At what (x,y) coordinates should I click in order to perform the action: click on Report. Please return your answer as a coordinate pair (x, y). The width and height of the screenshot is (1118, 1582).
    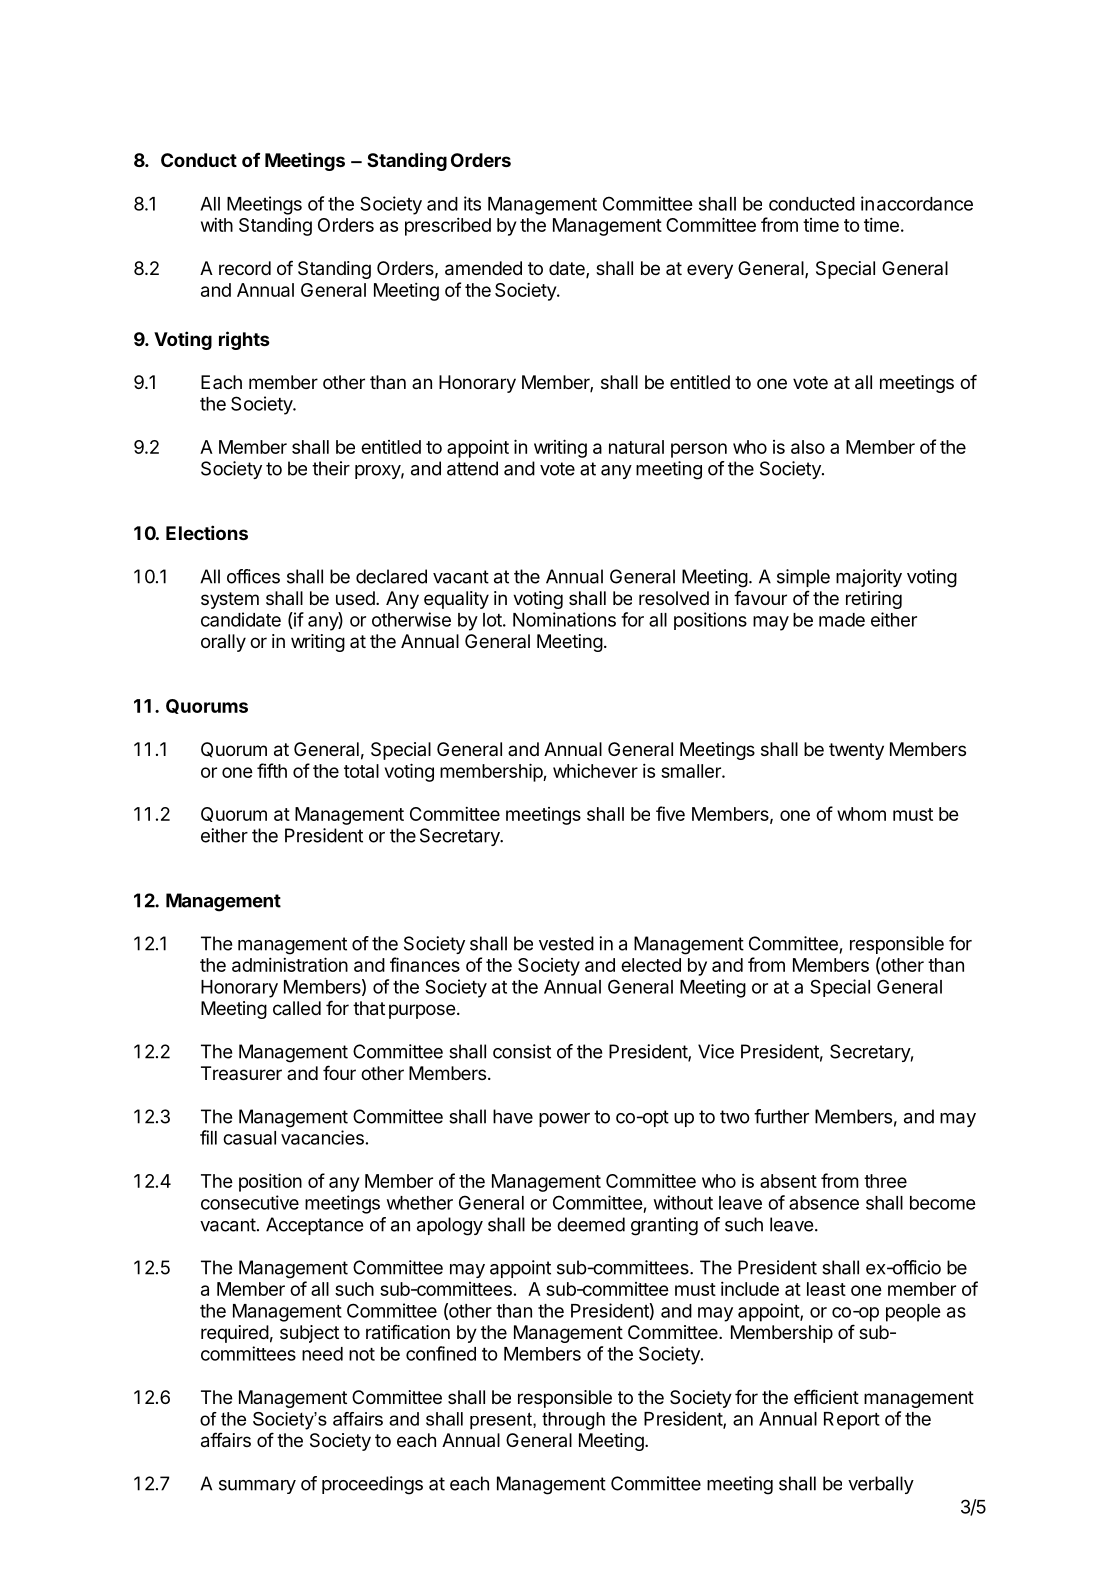
    Looking at the image, I should click on (852, 1421).
